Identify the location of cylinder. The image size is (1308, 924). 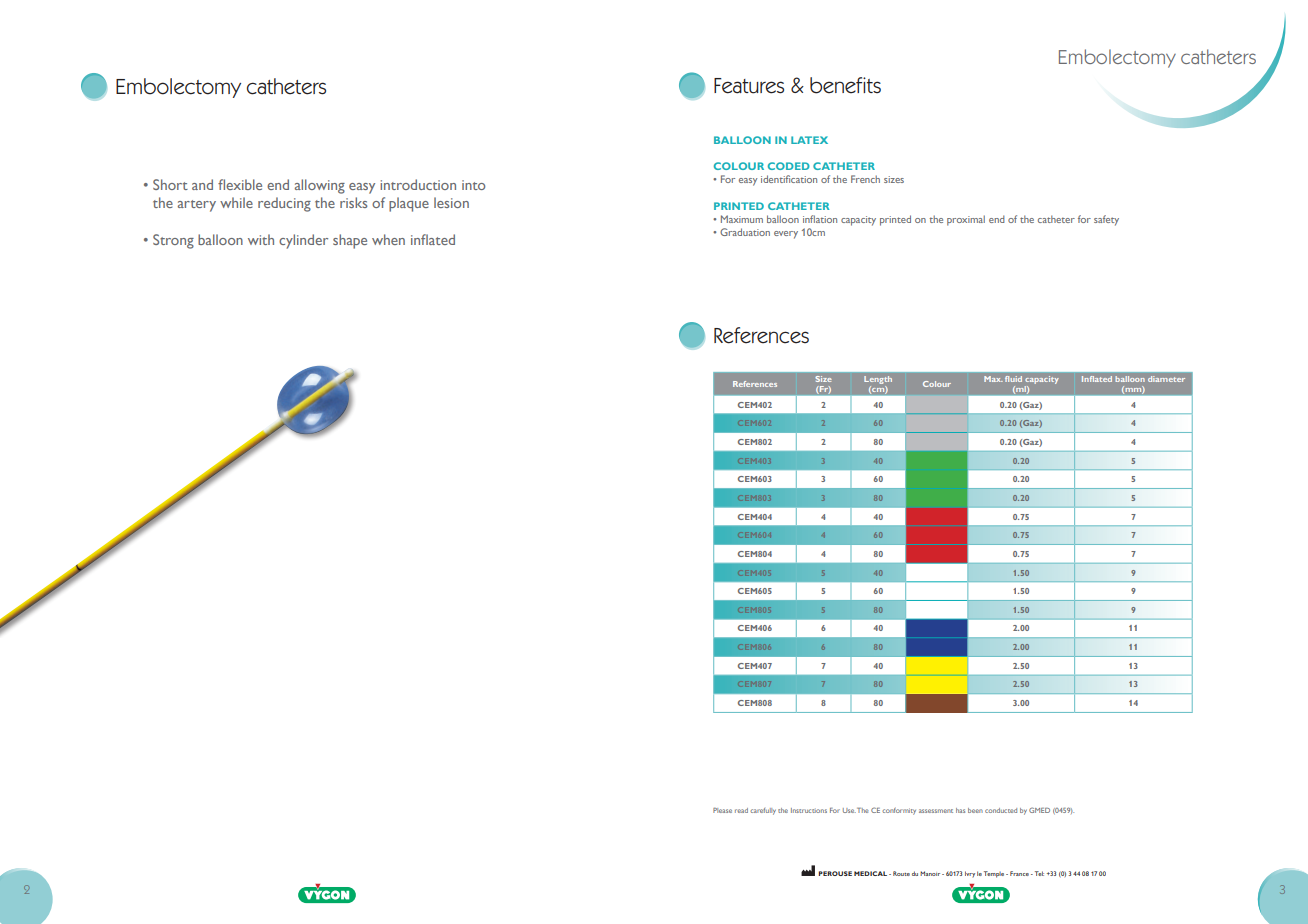
(303, 241).
